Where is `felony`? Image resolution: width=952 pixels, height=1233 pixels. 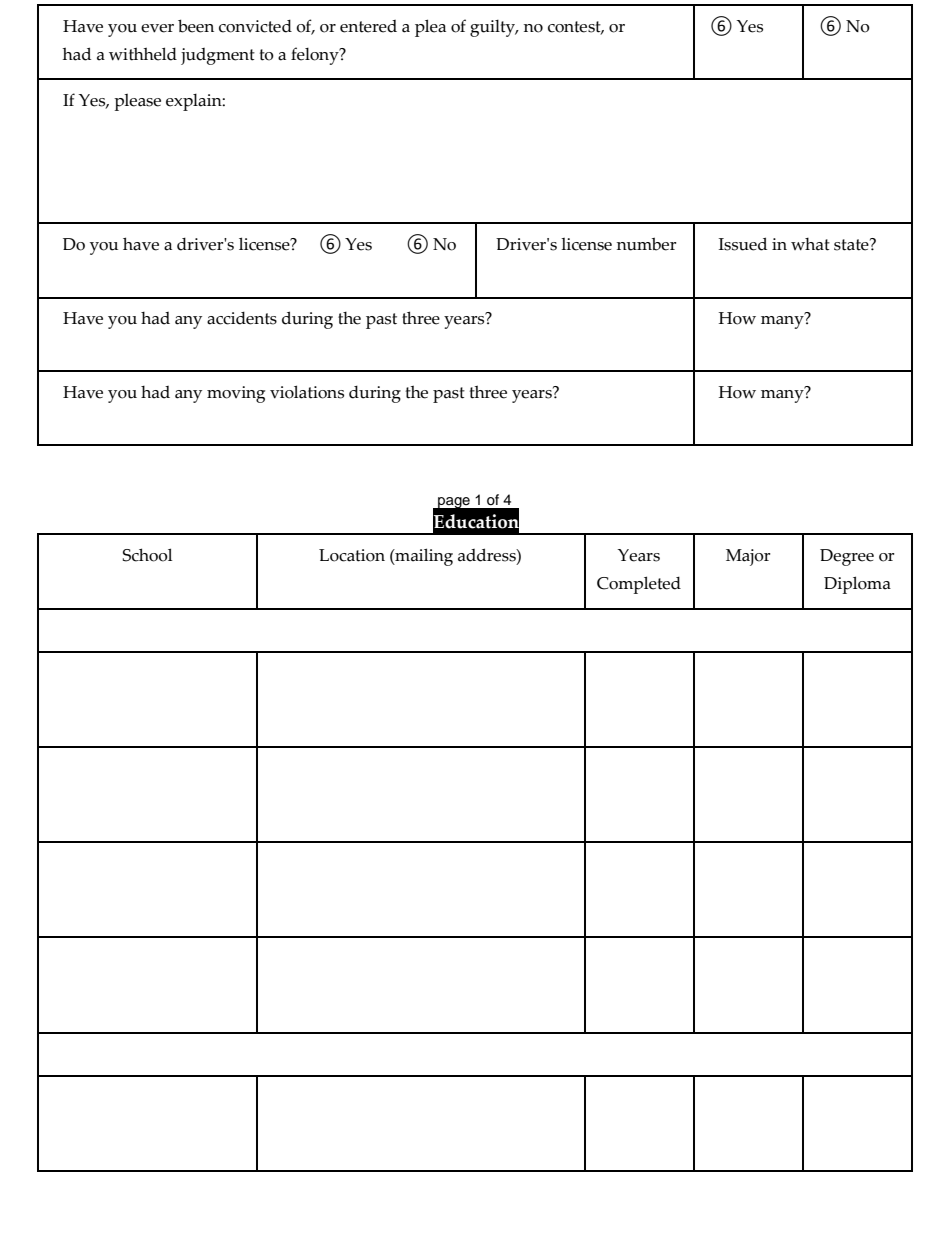
felony is located at coordinates (316, 56).
